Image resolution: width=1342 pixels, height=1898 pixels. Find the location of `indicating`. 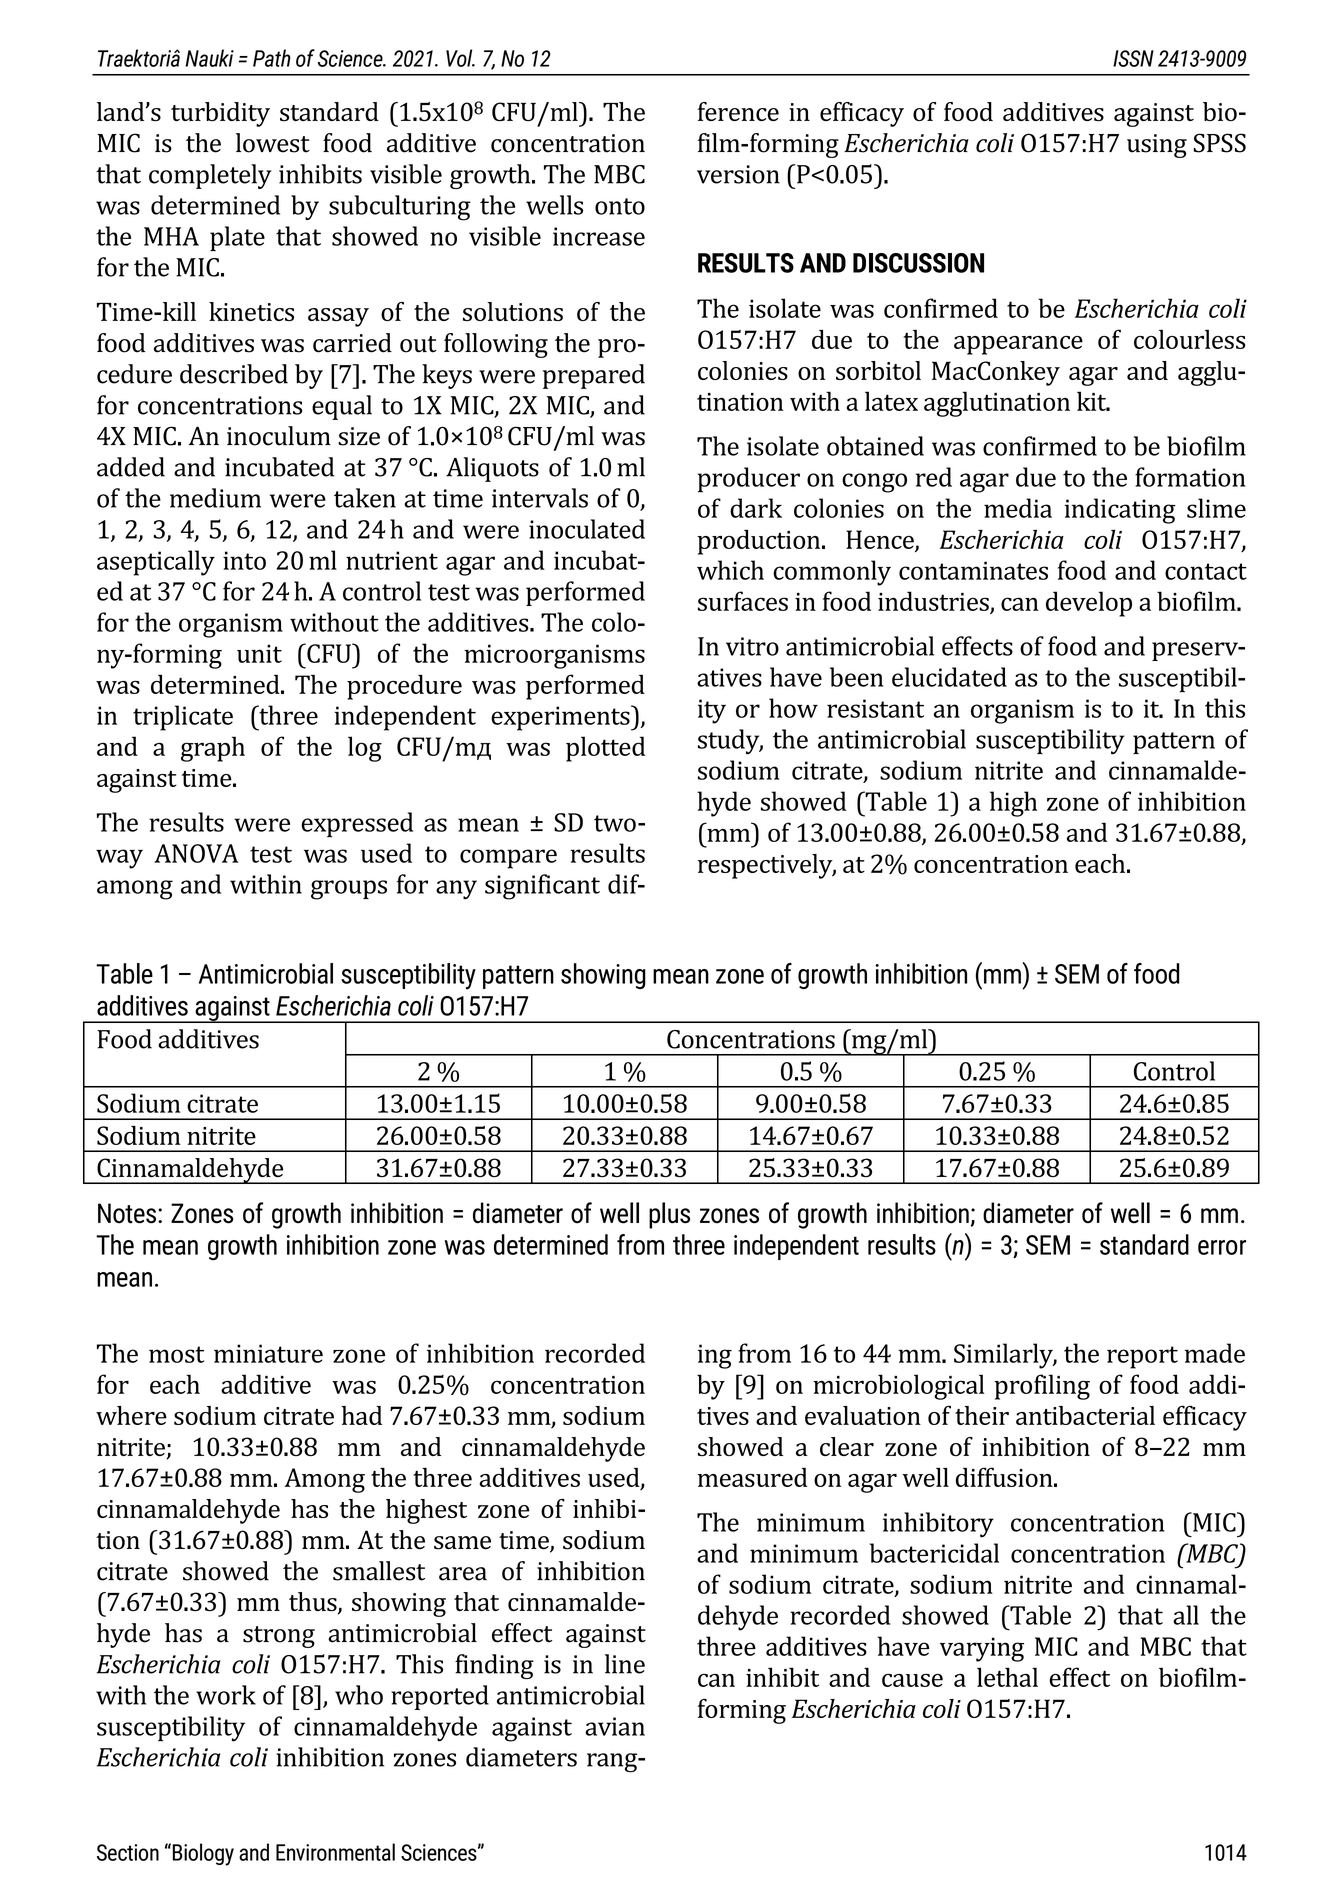

indicating is located at coordinates (1120, 511).
